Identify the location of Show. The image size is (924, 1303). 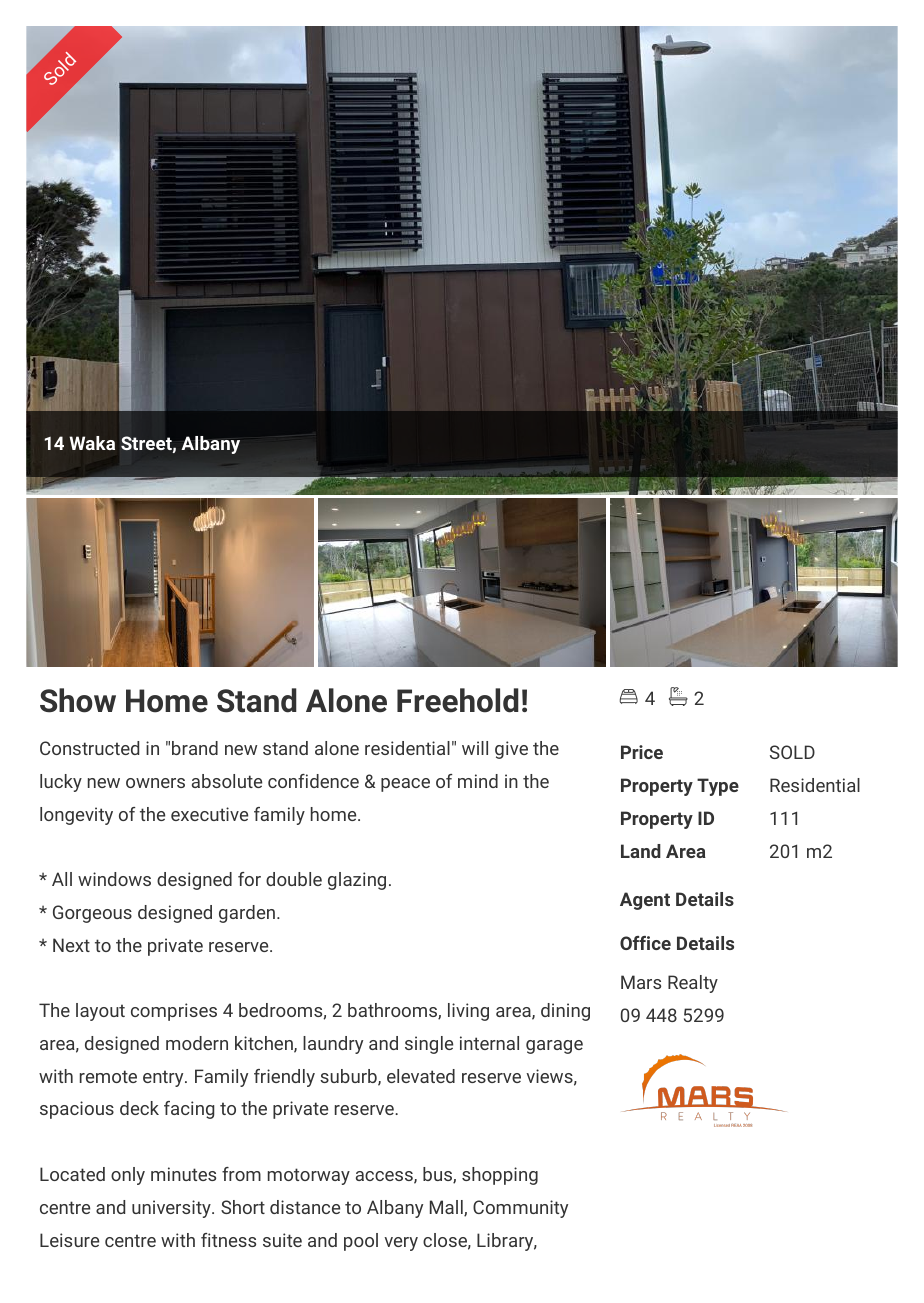
(78, 700).
